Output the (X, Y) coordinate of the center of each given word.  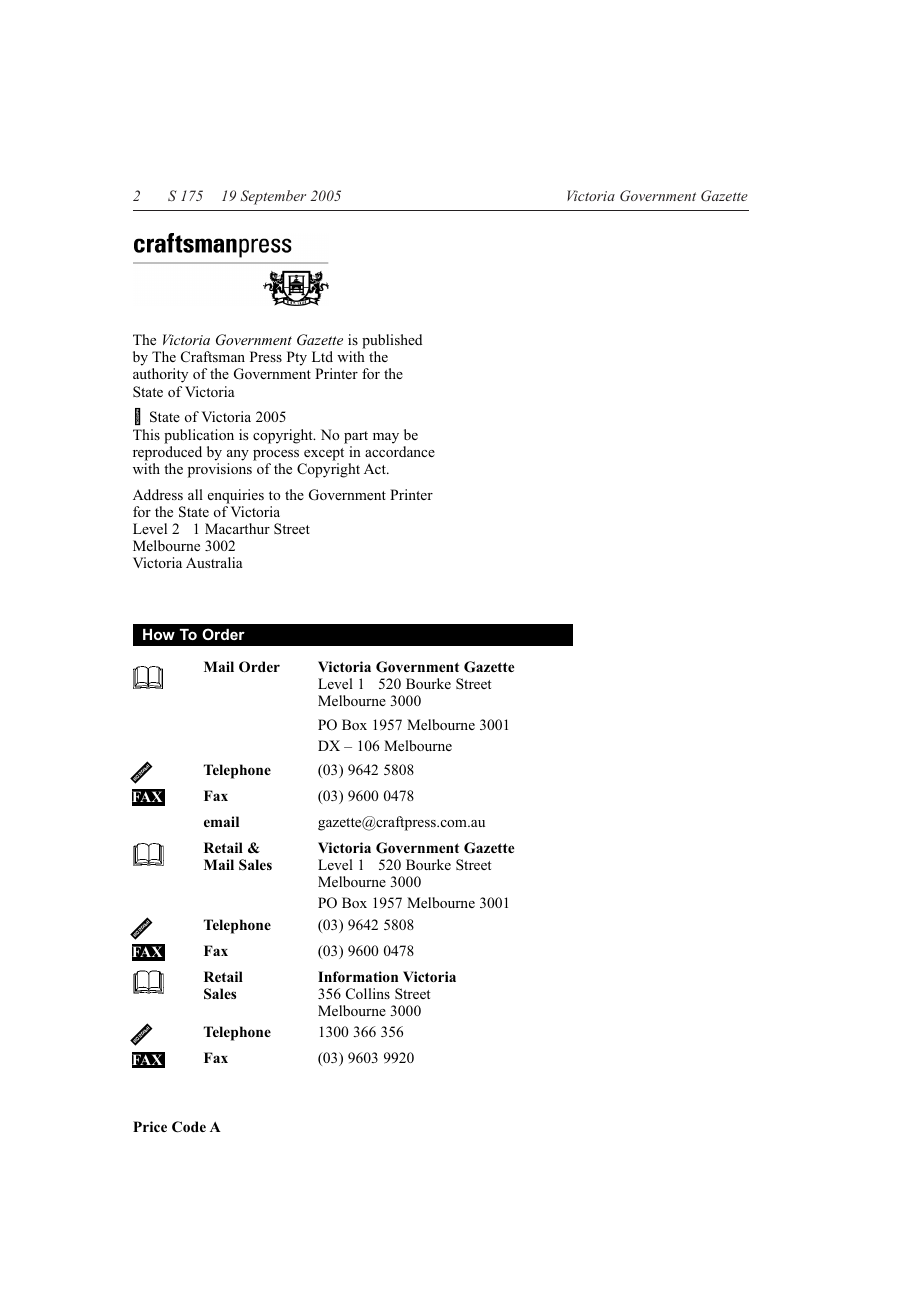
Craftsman (213, 356)
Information (358, 976)
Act (376, 469)
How (159, 634)
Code (189, 1127)
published (392, 343)
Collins (368, 993)
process (276, 455)
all (195, 494)
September (273, 197)
